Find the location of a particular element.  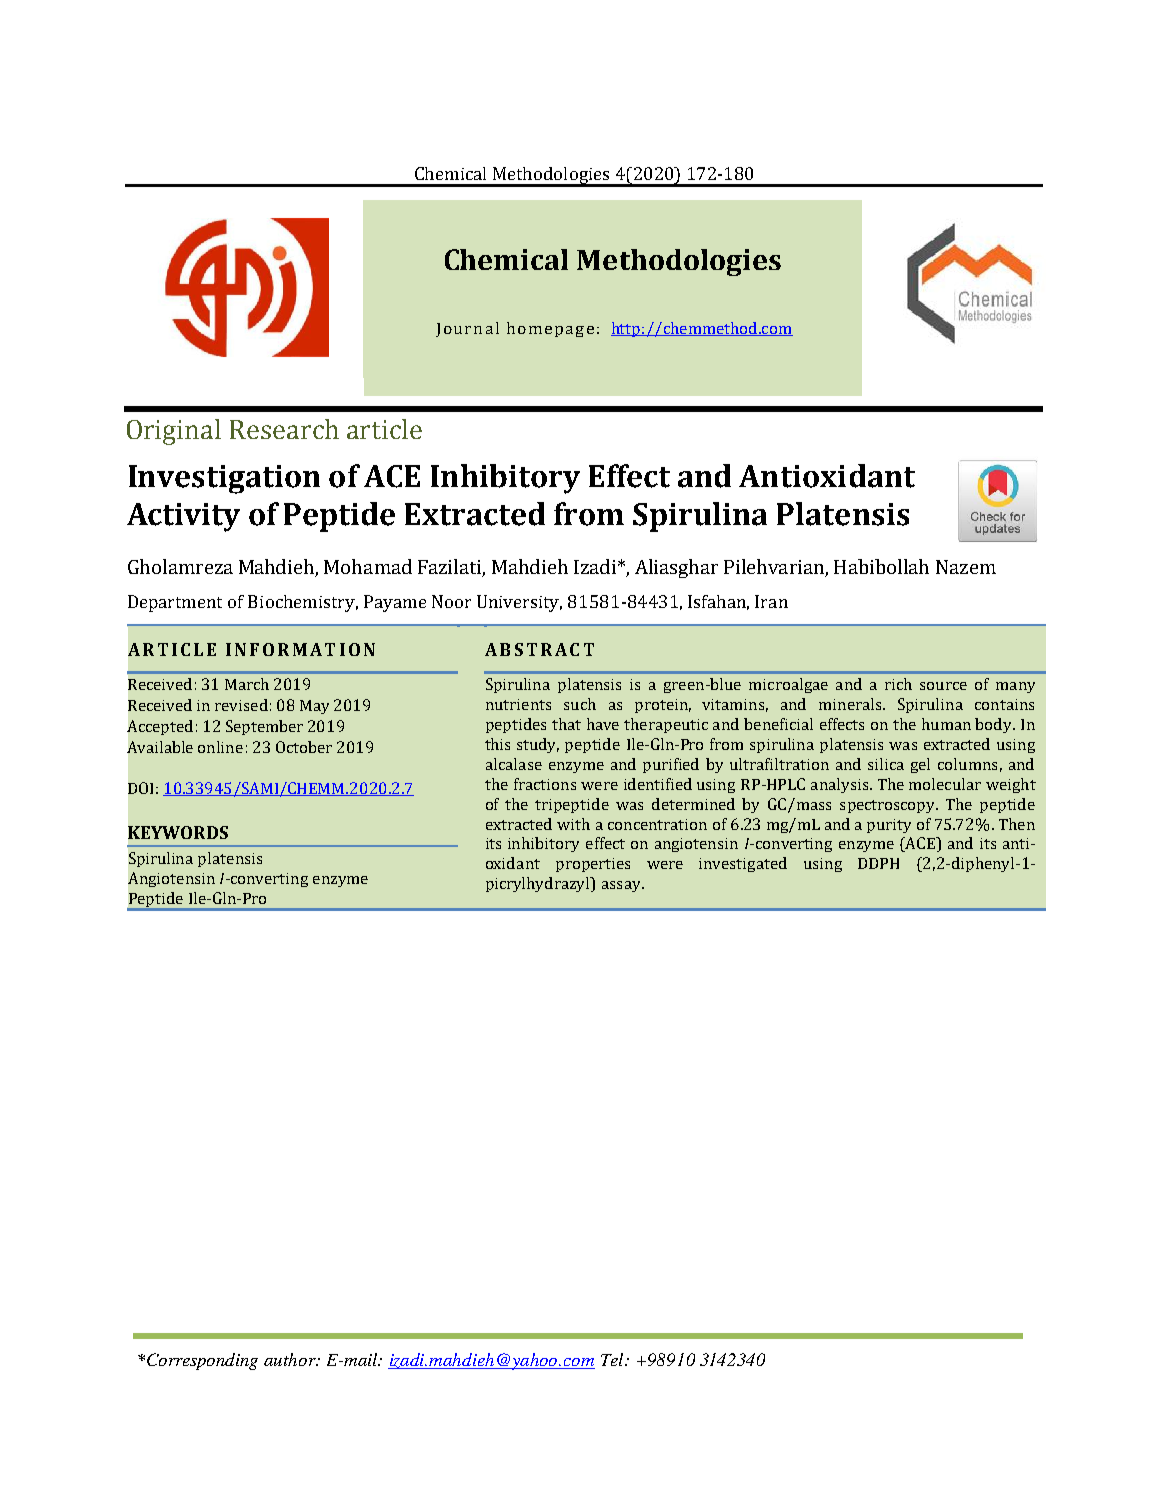

investigated is located at coordinates (743, 864).
